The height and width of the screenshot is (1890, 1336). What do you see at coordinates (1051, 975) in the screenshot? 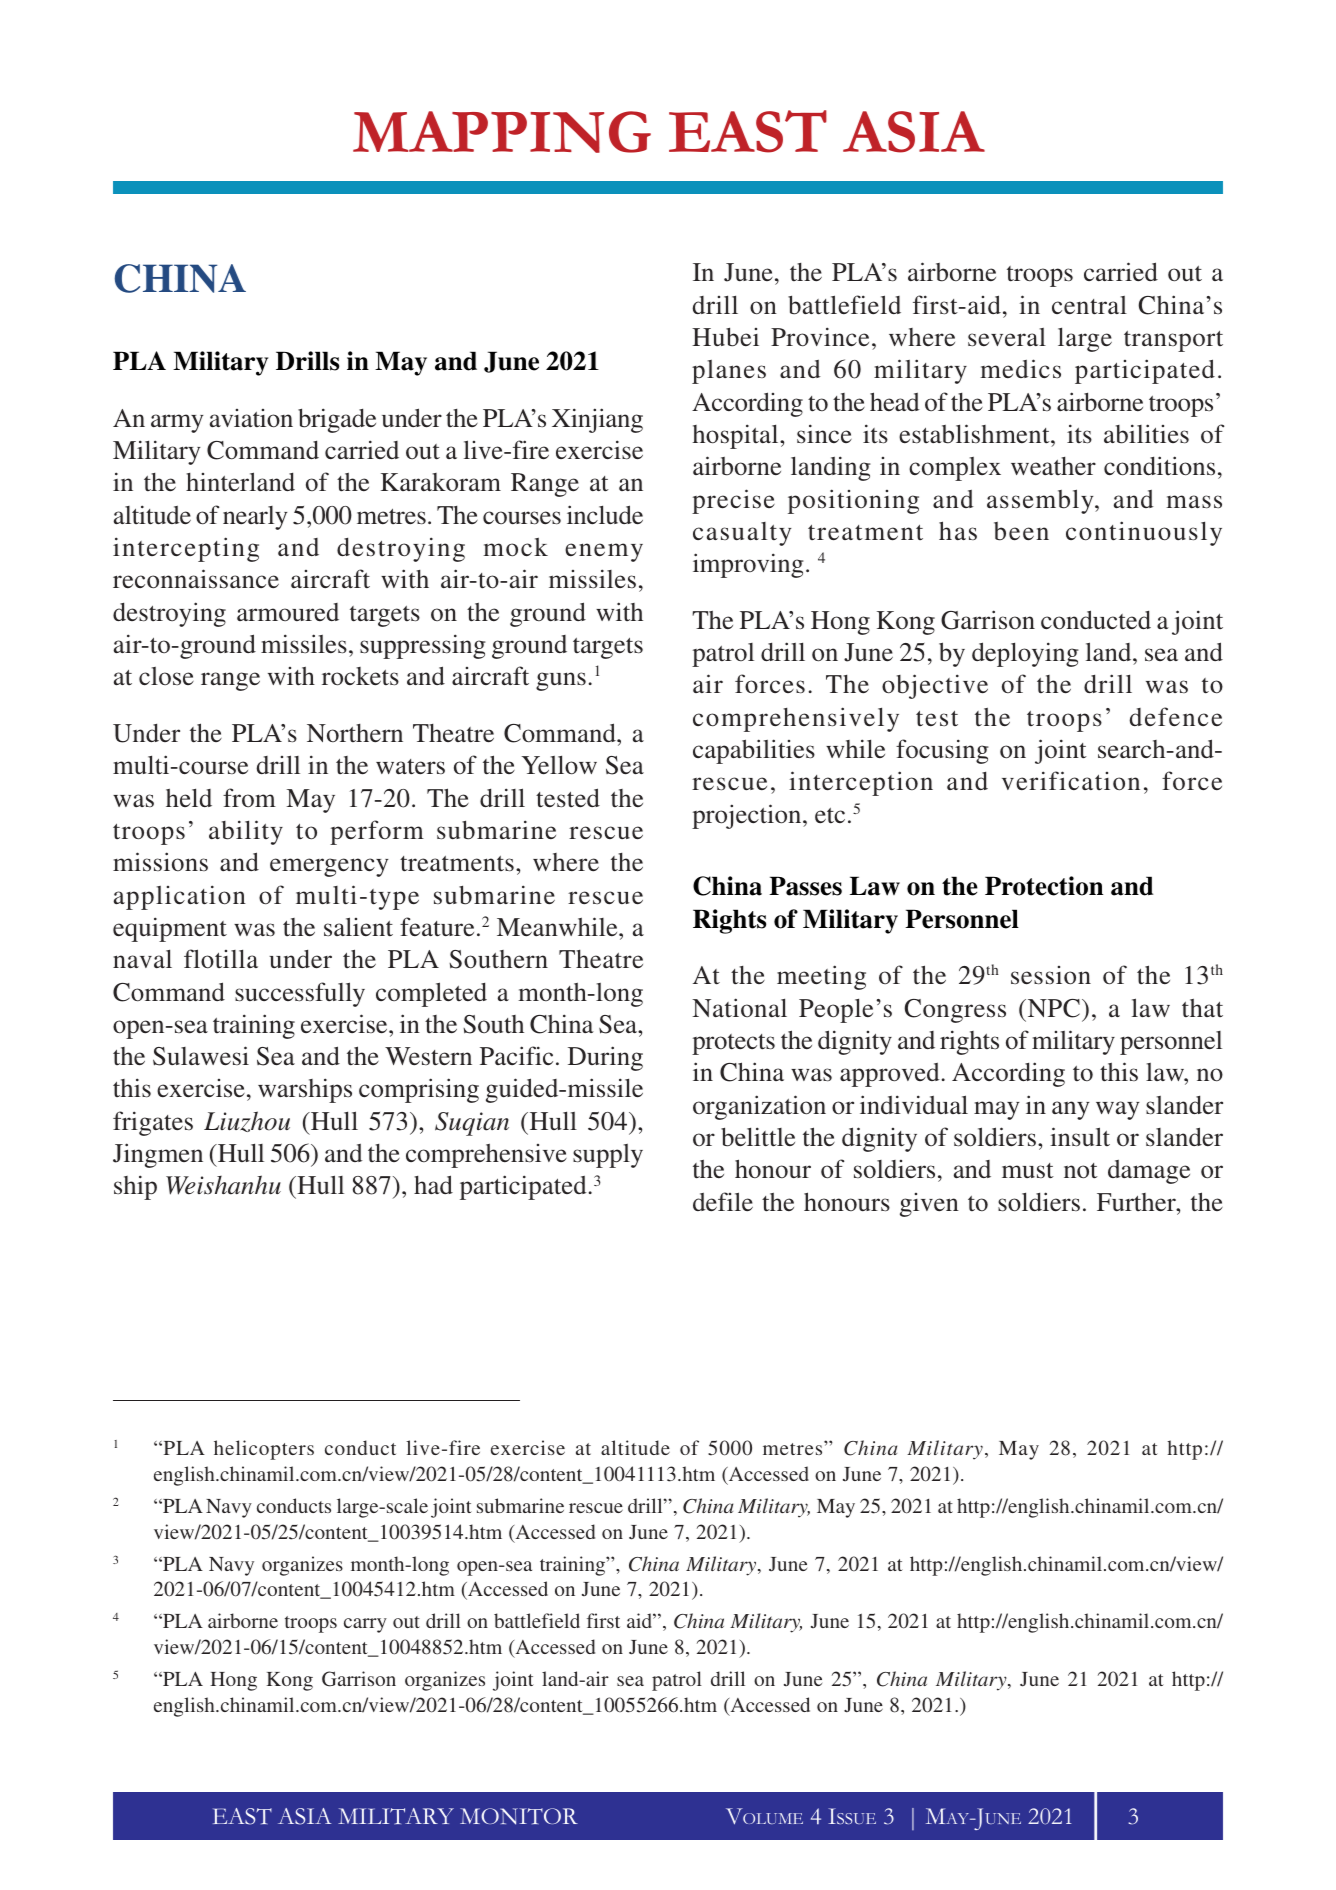
I see `session` at bounding box center [1051, 975].
